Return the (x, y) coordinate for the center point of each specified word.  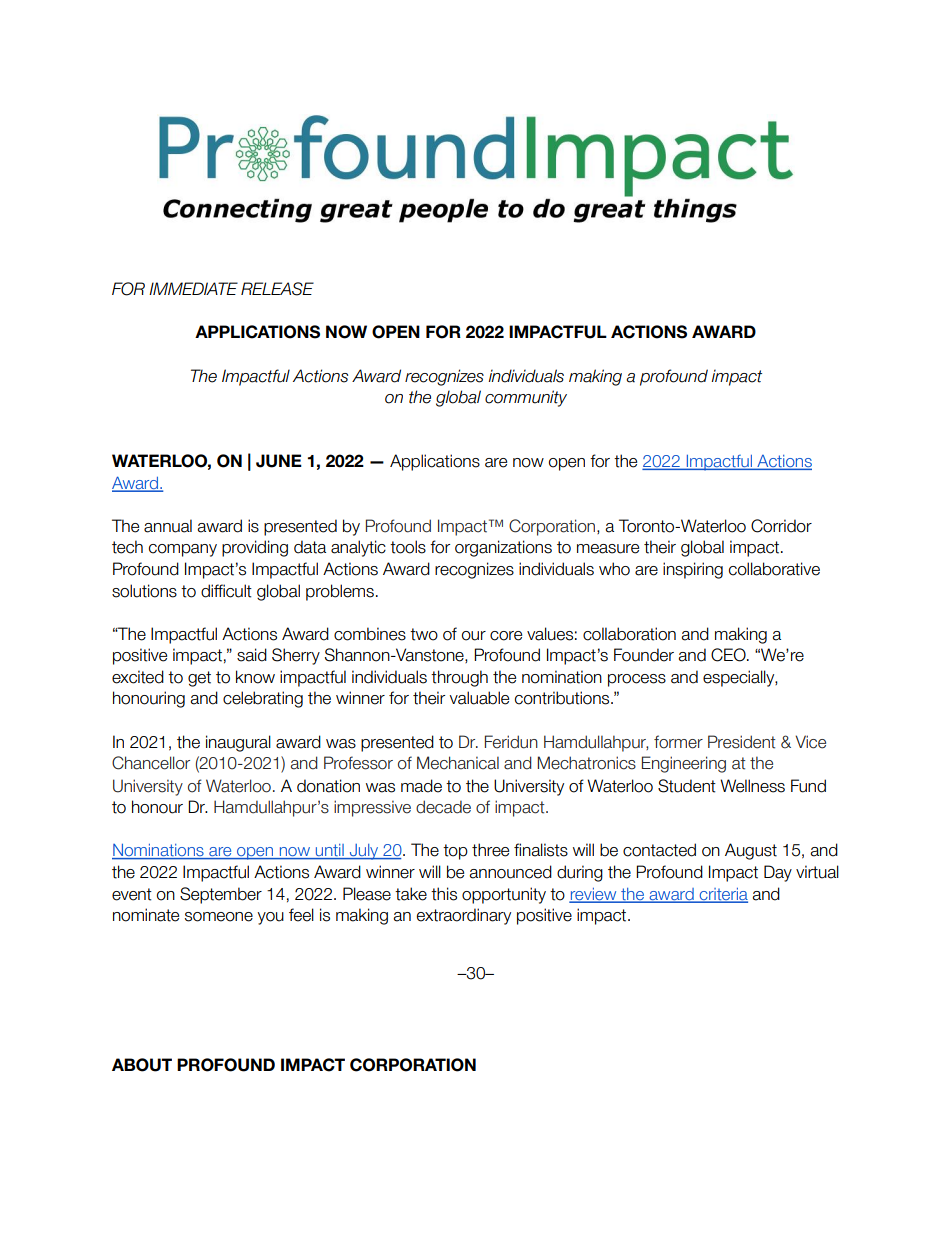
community (526, 398)
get (199, 679)
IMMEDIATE (193, 288)
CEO (729, 655)
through (459, 678)
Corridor (781, 526)
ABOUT (142, 1065)
